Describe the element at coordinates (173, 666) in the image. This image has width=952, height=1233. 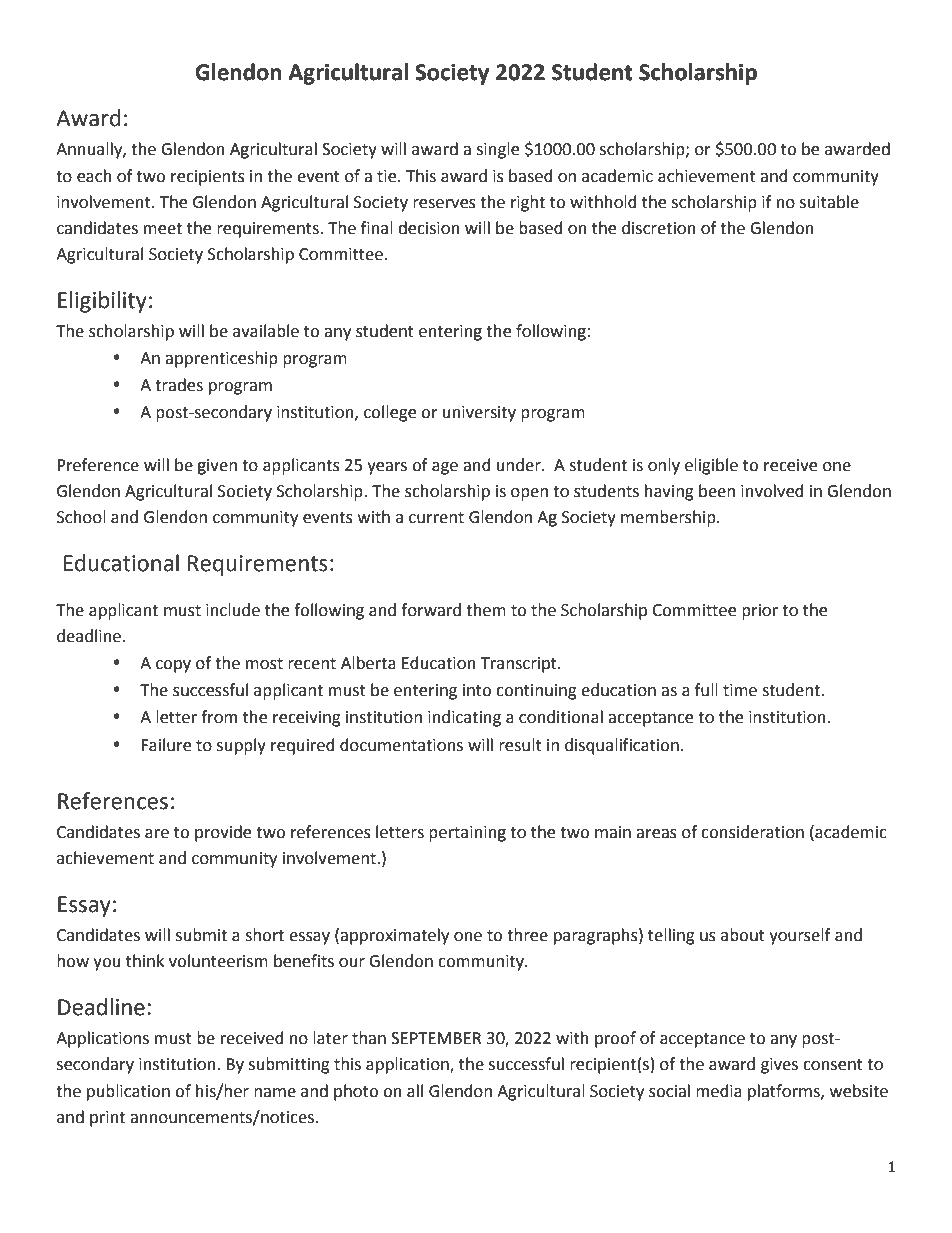
I see `copy` at that location.
